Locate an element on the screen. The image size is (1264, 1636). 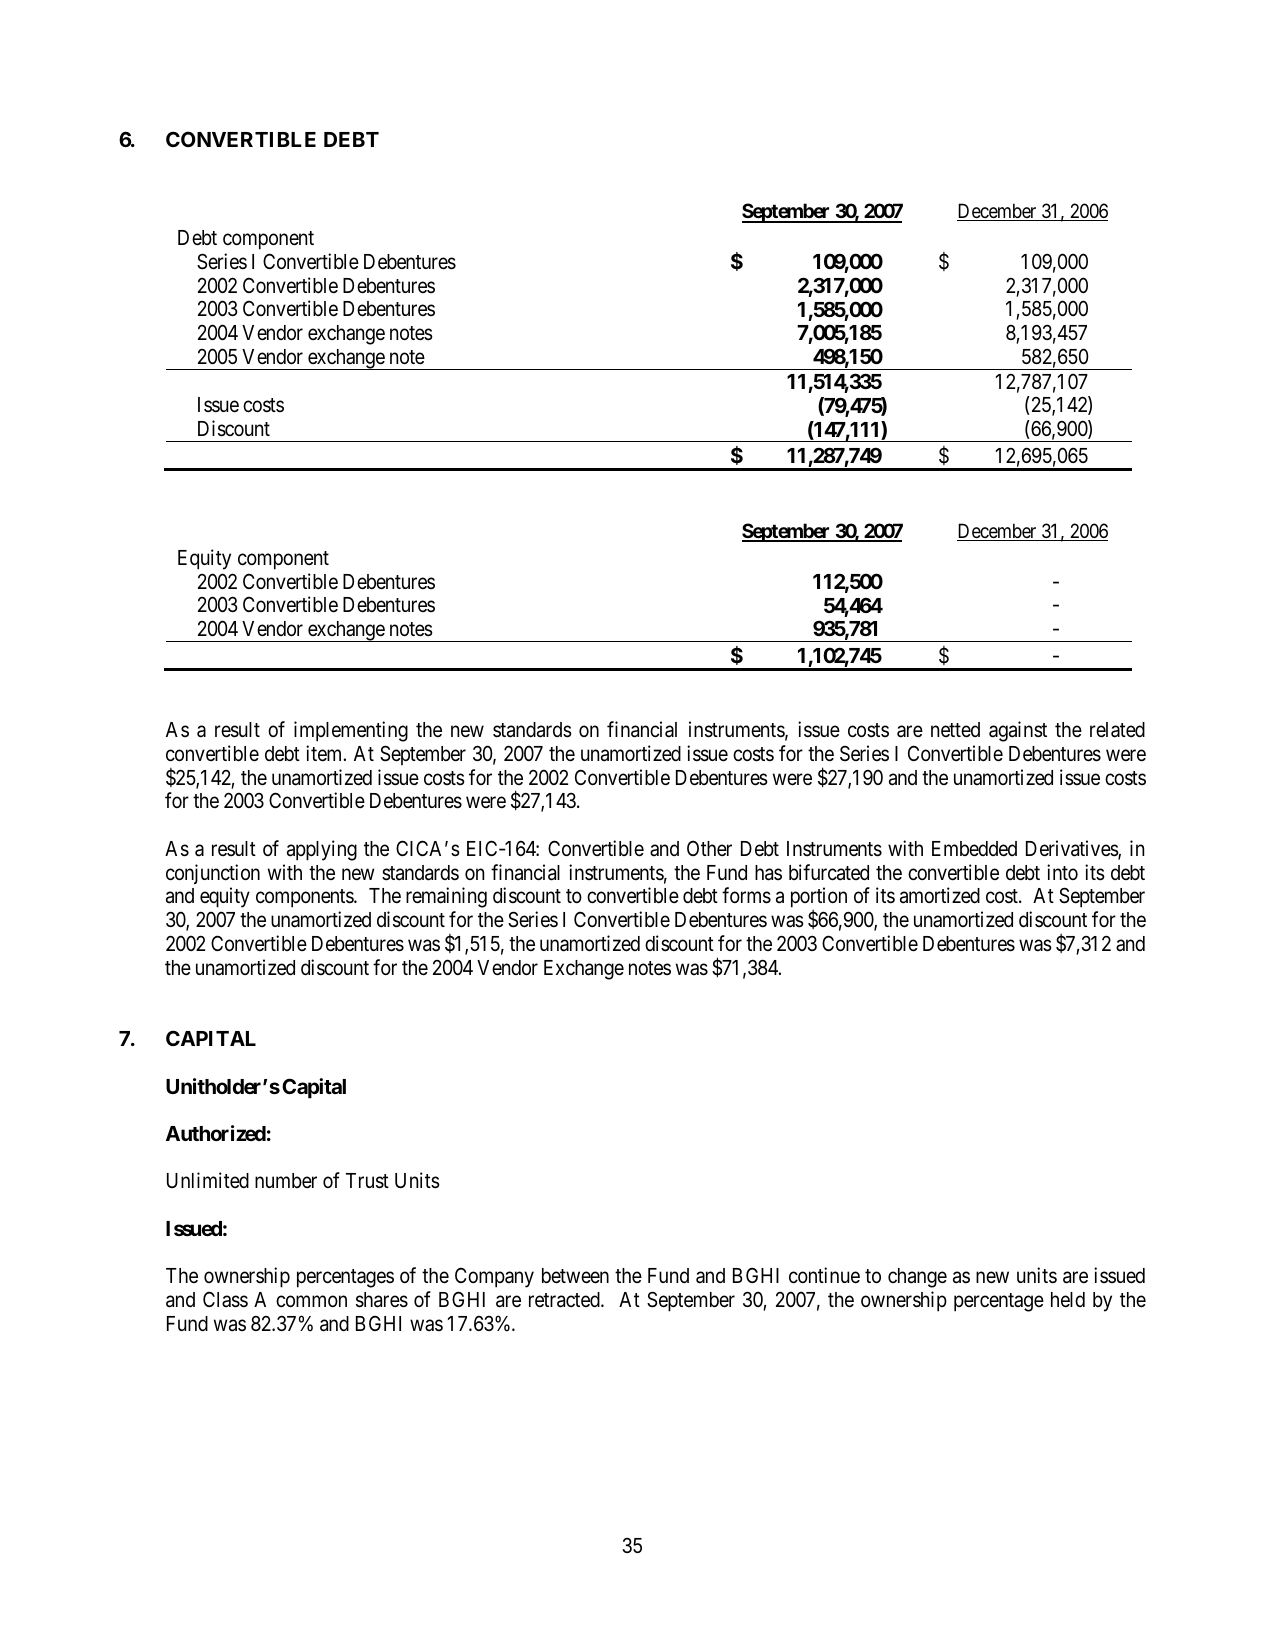
forms is located at coordinates (746, 895).
